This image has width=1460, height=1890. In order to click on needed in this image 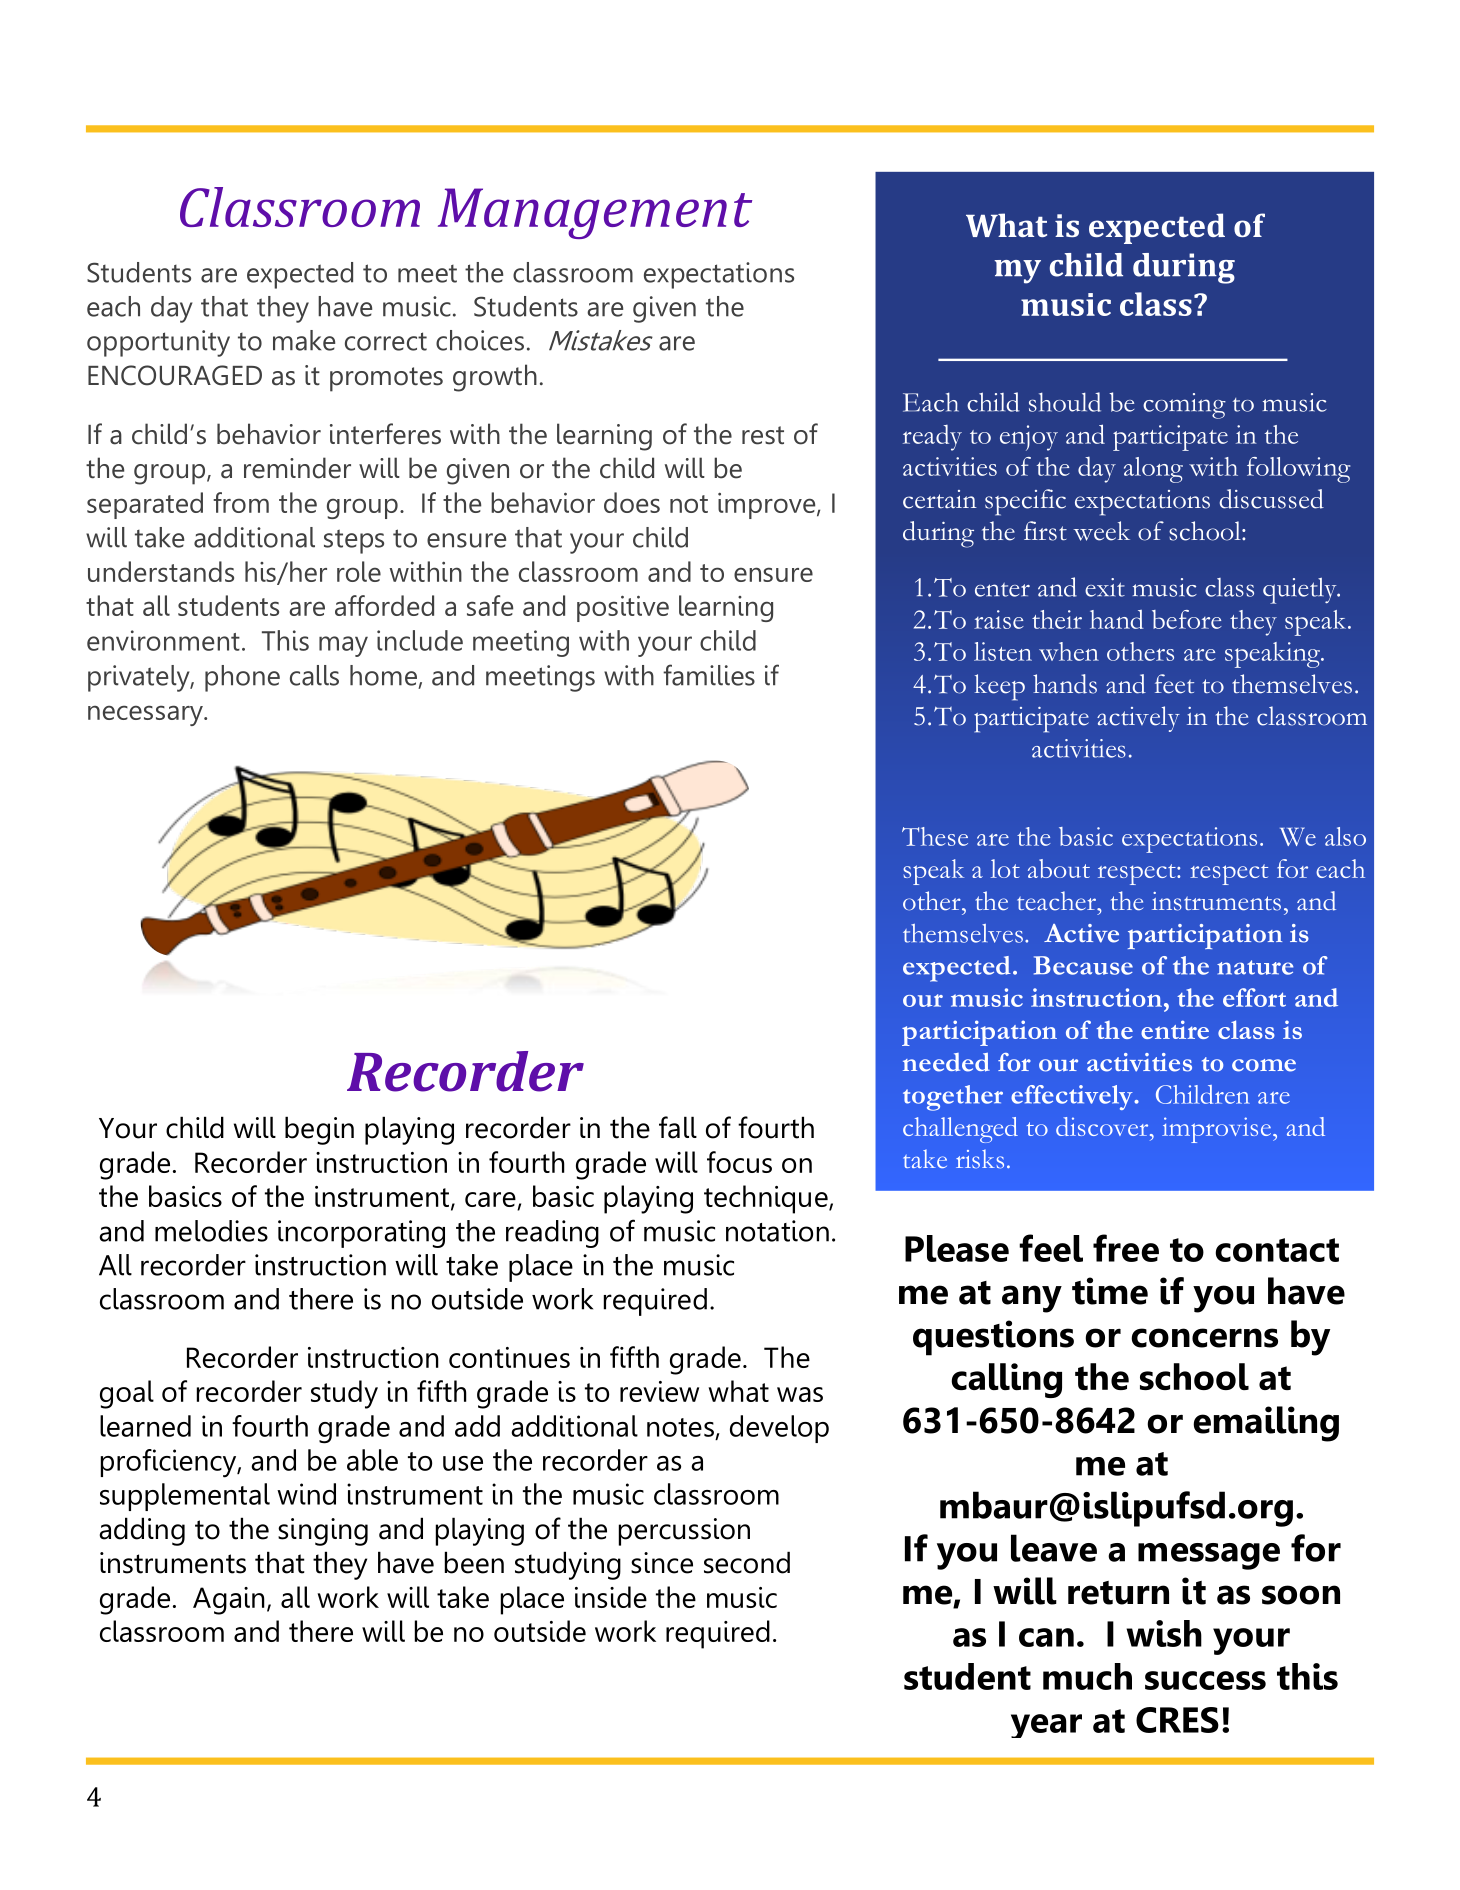, I will do `click(946, 1062)`.
